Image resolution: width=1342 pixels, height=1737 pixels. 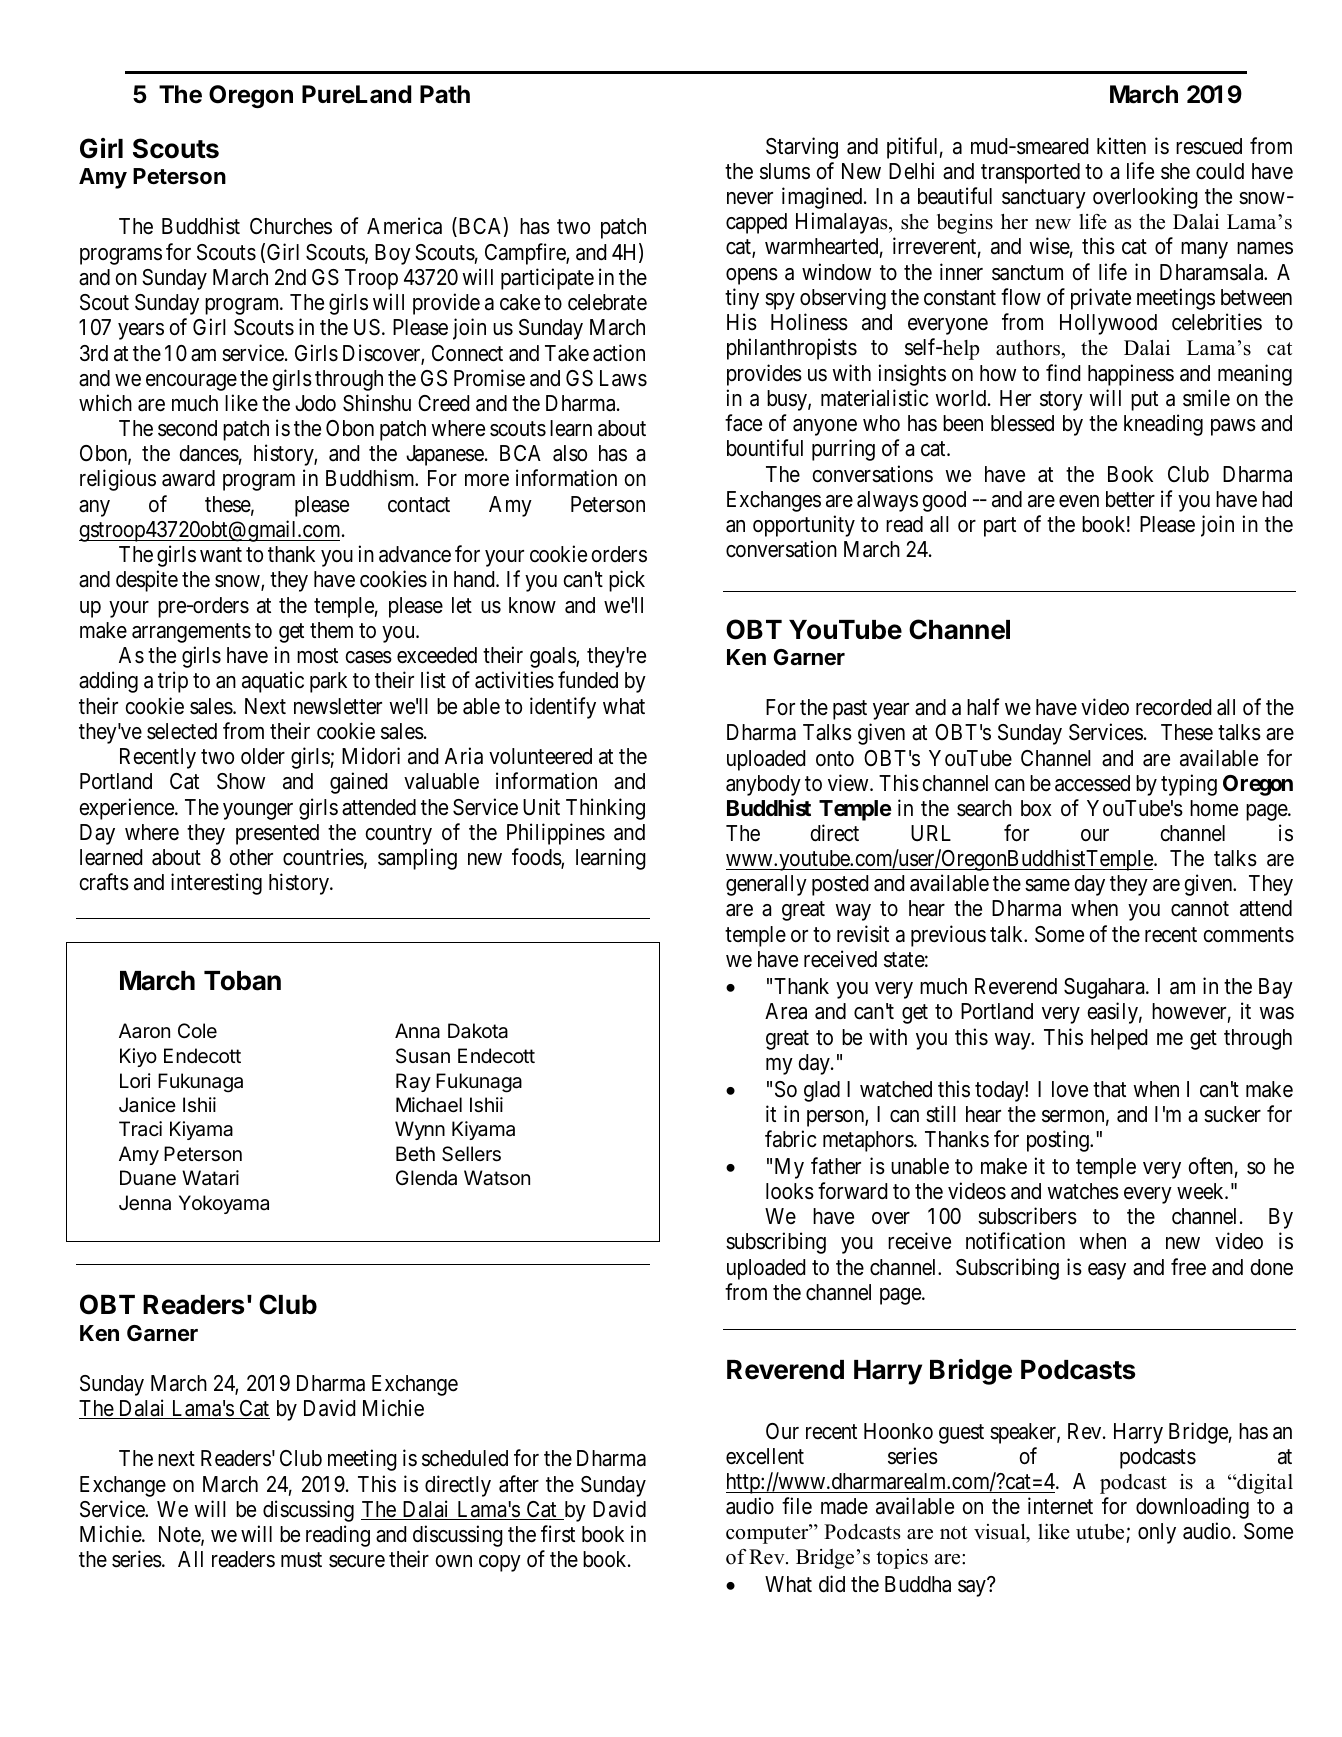 I want to click on slums, so click(x=785, y=171).
